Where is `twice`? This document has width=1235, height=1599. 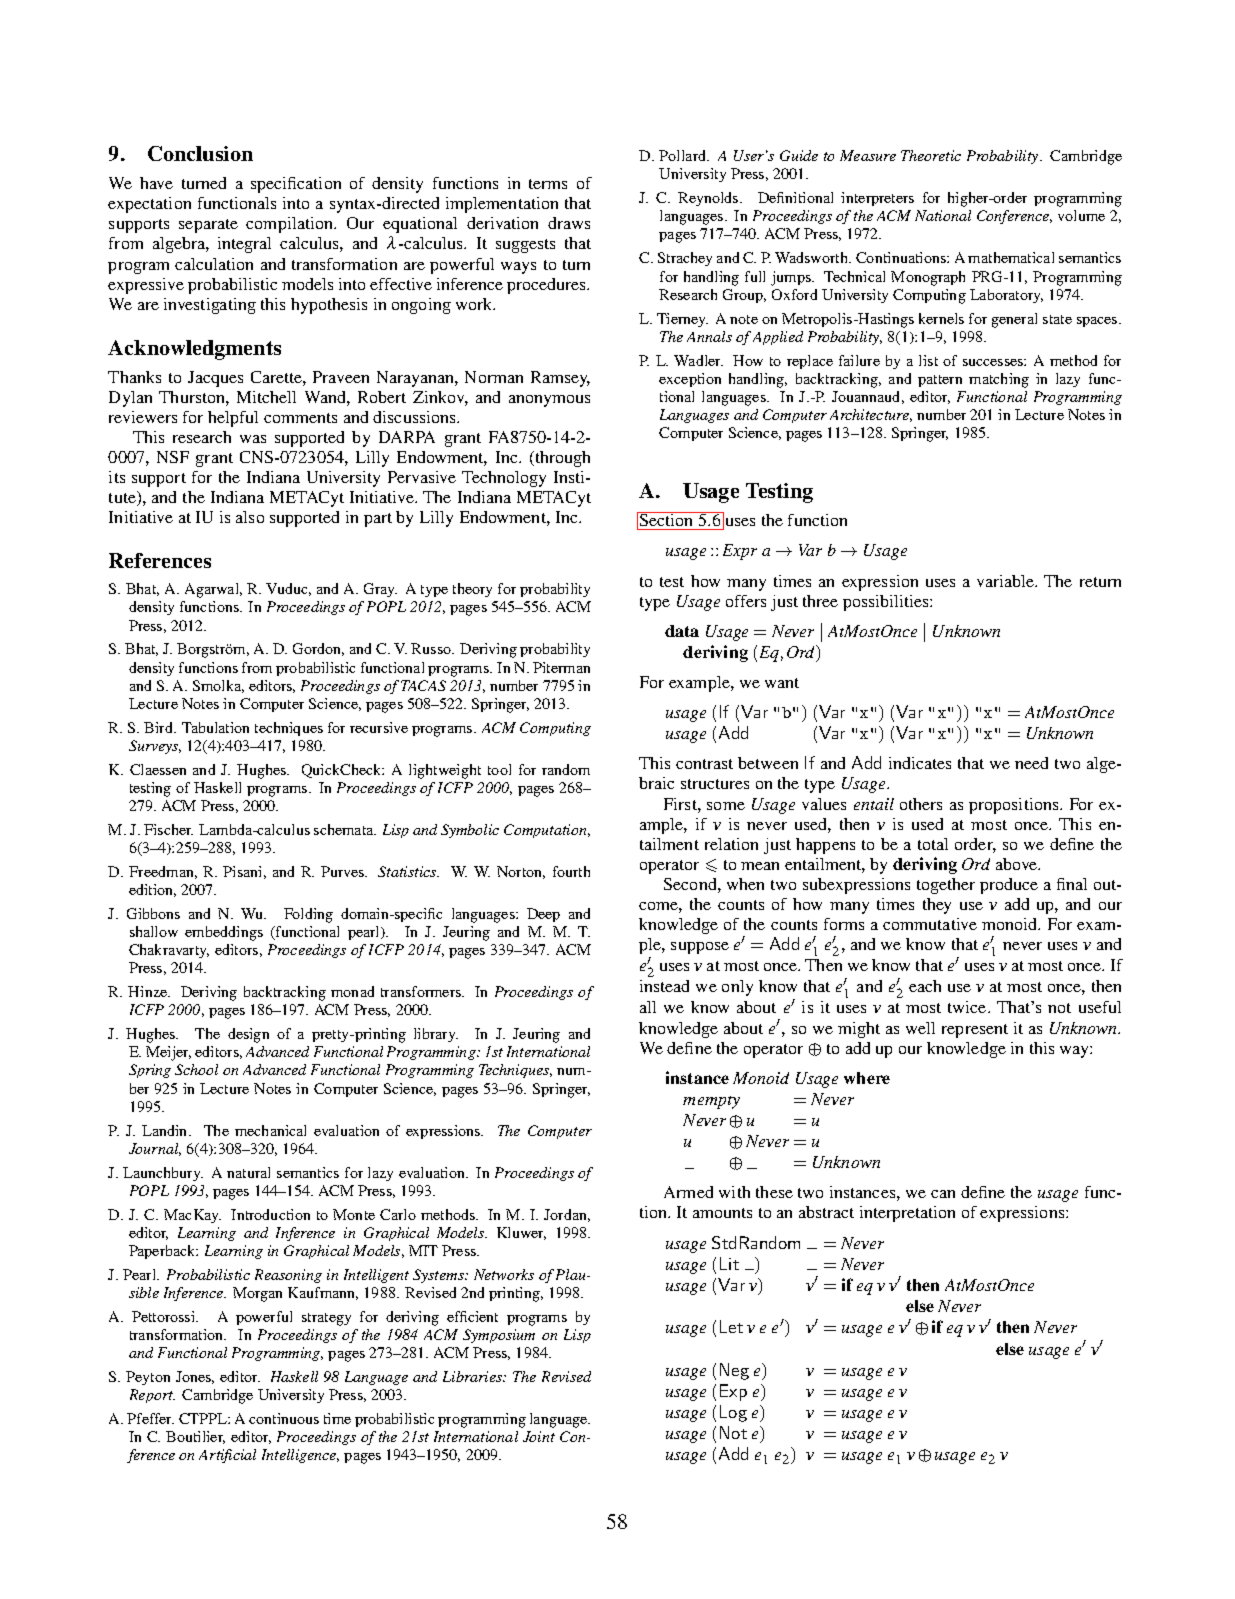
twice is located at coordinates (968, 1007).
